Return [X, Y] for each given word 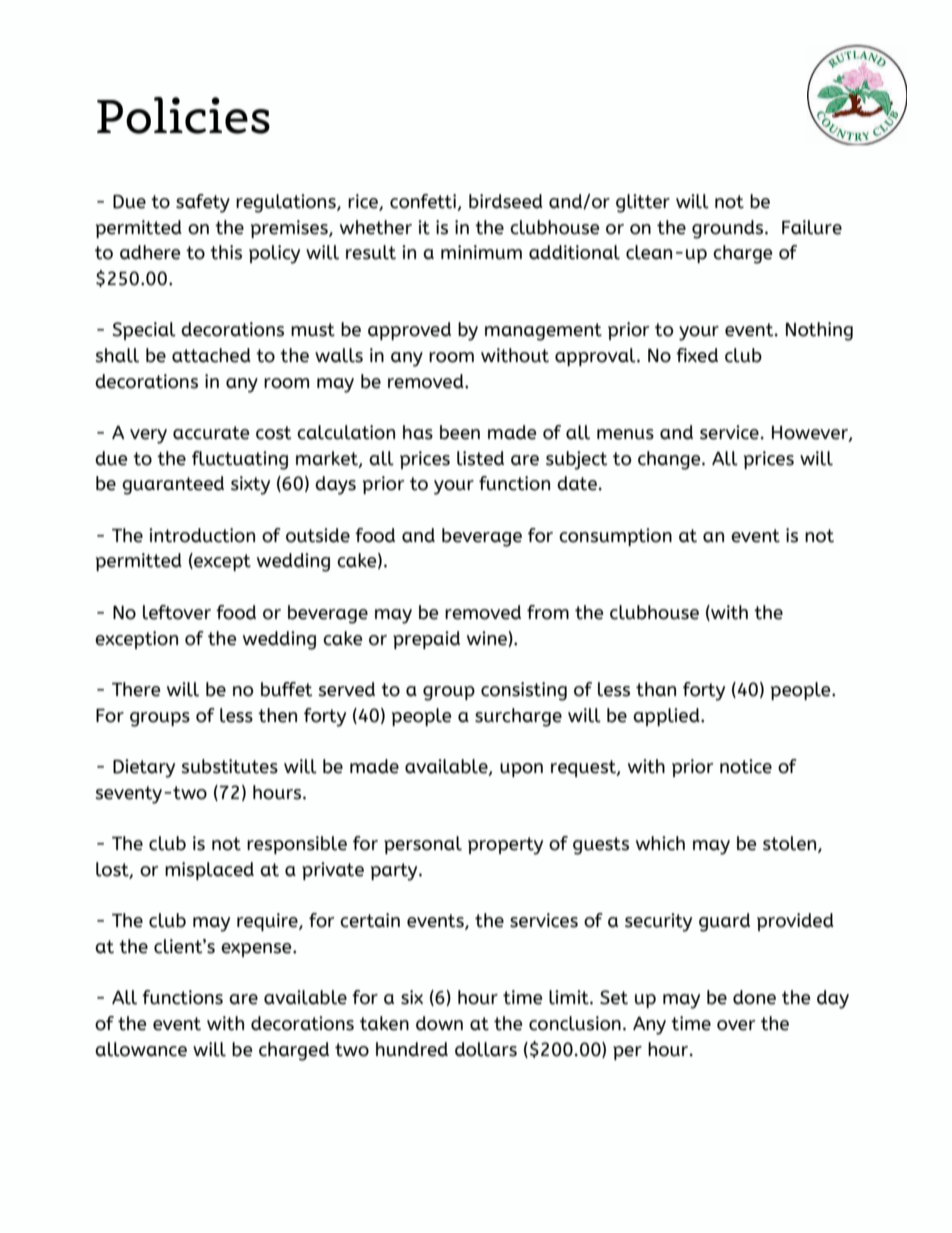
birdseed [506, 201]
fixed [697, 355]
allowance [141, 1049]
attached [211, 355]
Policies [183, 115]
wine [488, 639]
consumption [615, 537]
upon [521, 770]
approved [409, 331]
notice [746, 766]
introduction [202, 535]
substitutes [230, 766]
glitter [643, 203]
